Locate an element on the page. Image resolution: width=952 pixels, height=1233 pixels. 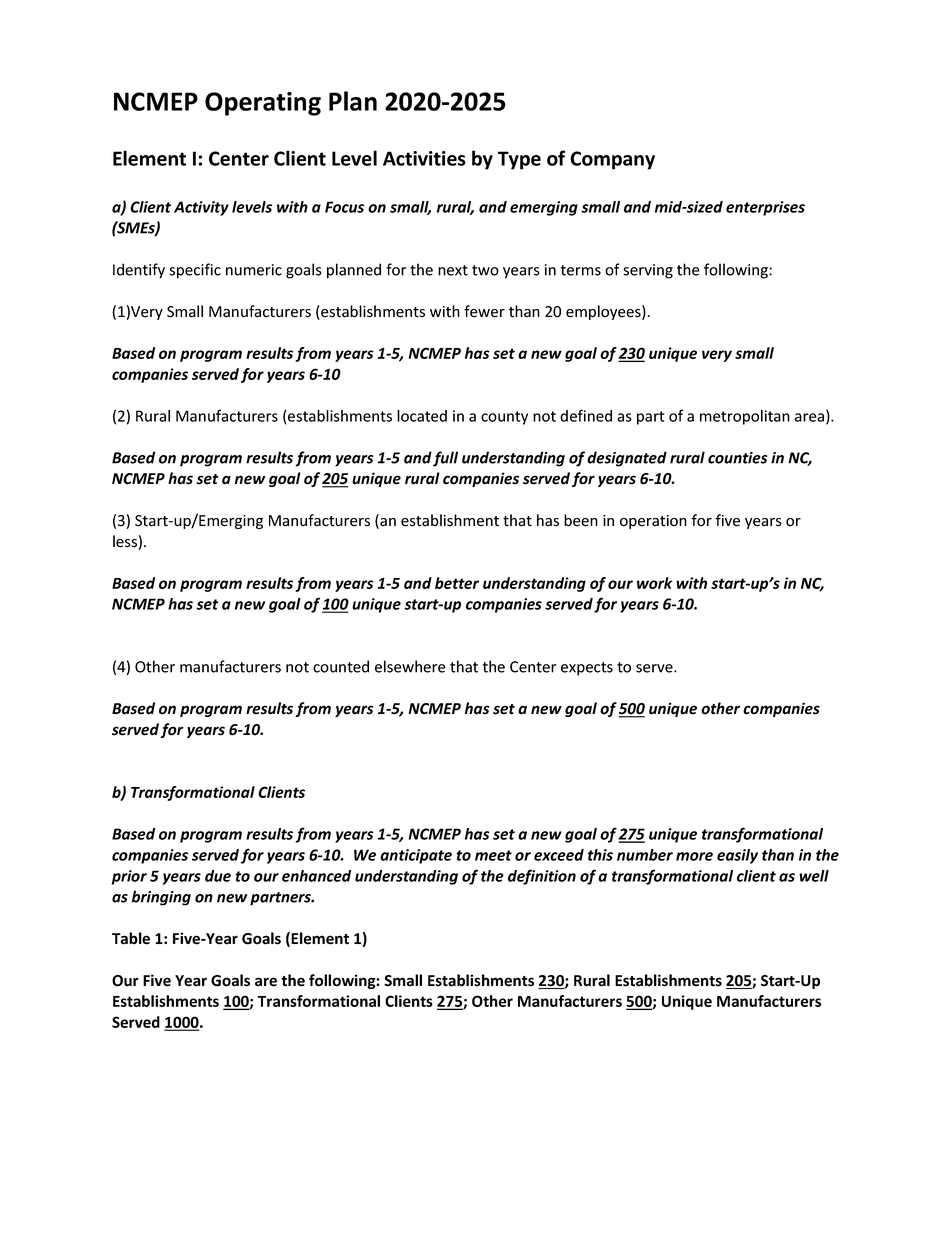
Company is located at coordinates (612, 160).
